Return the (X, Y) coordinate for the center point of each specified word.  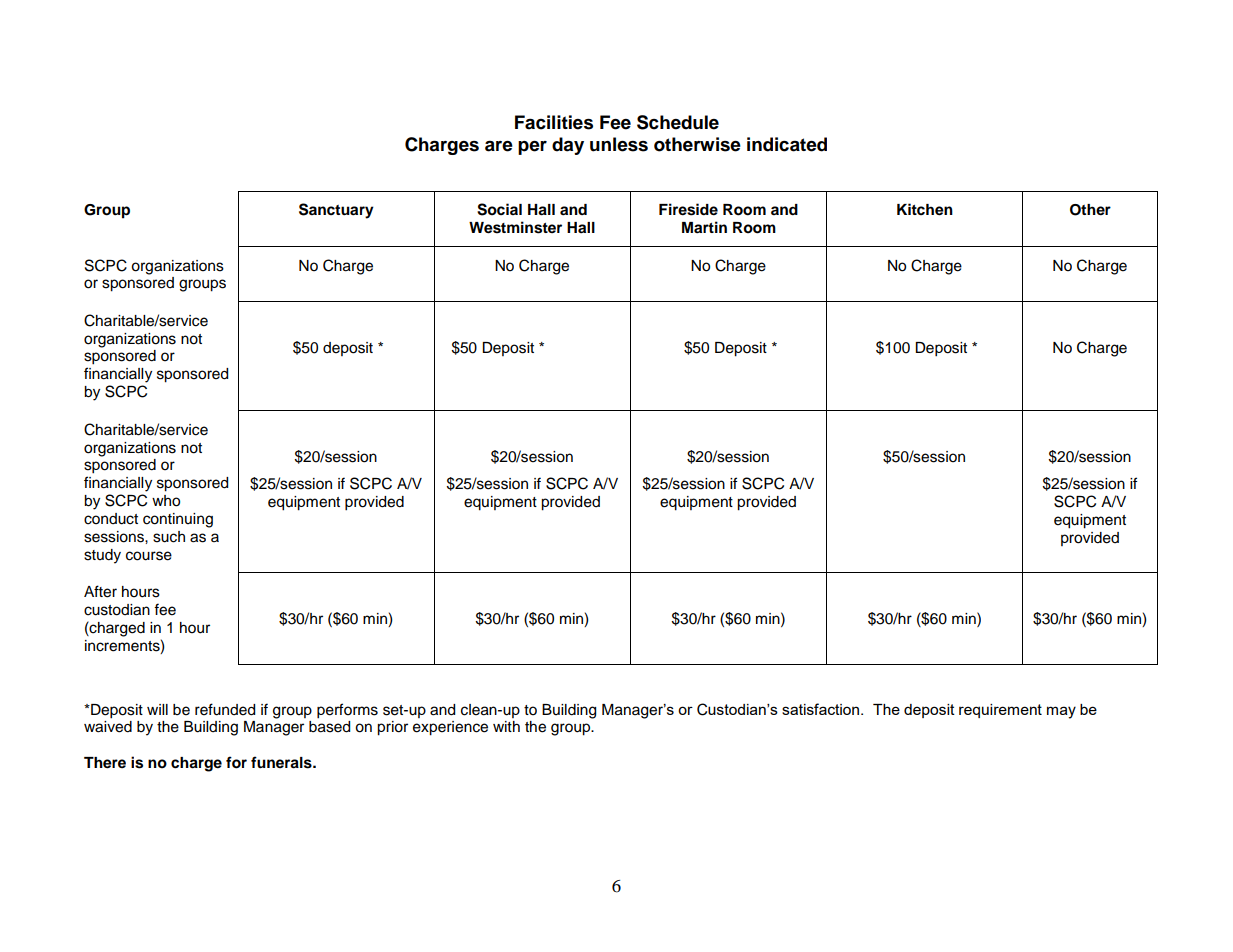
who (166, 501)
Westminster (515, 227)
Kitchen (925, 209)
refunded (225, 709)
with (506, 726)
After (100, 591)
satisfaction (822, 709)
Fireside (688, 209)
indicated (787, 144)
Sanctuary (336, 211)
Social (499, 209)
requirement (1000, 711)
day (568, 146)
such (169, 537)
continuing (178, 520)
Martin (704, 227)
